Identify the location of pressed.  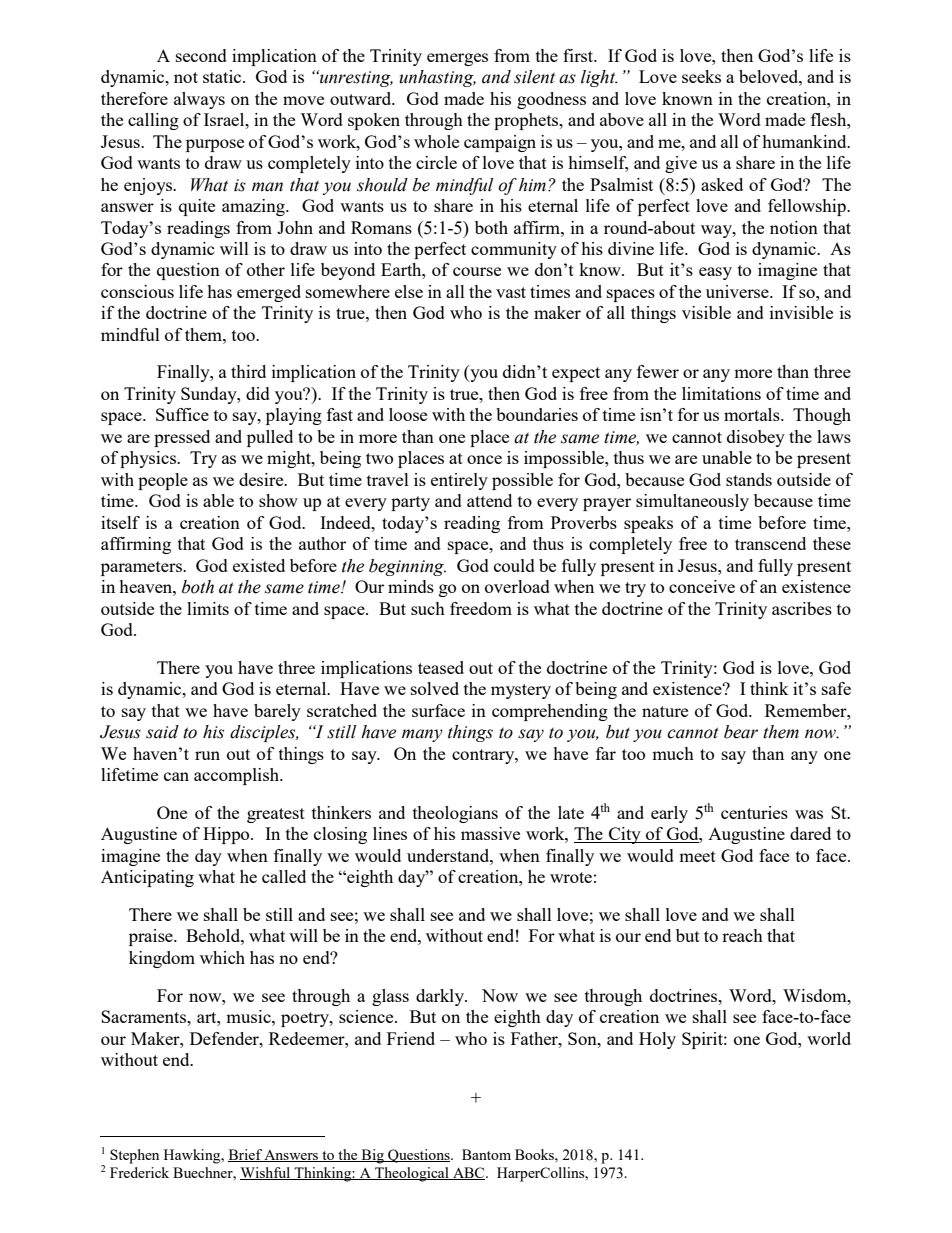
(182, 438).
